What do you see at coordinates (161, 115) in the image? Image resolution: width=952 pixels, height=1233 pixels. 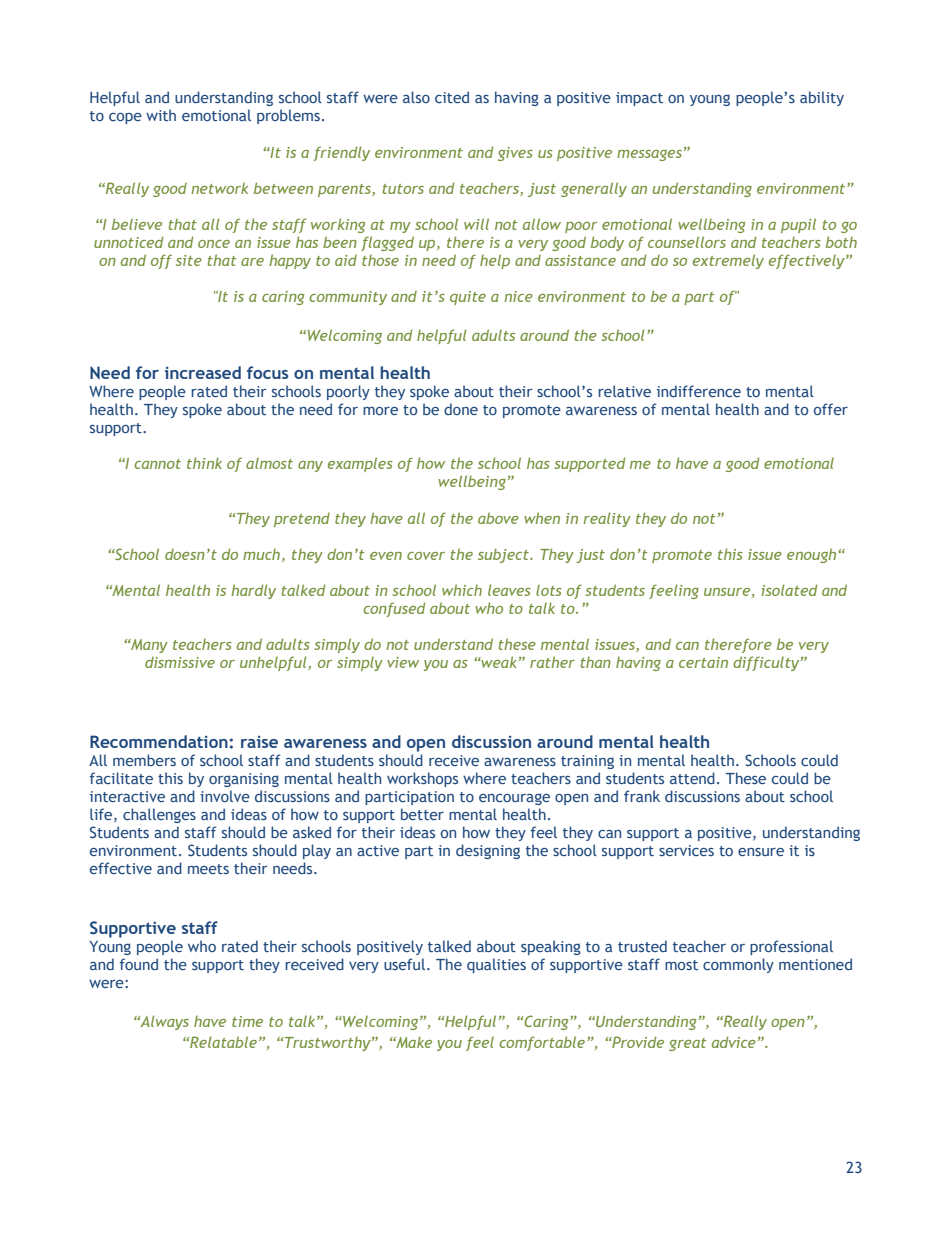 I see `with` at bounding box center [161, 115].
